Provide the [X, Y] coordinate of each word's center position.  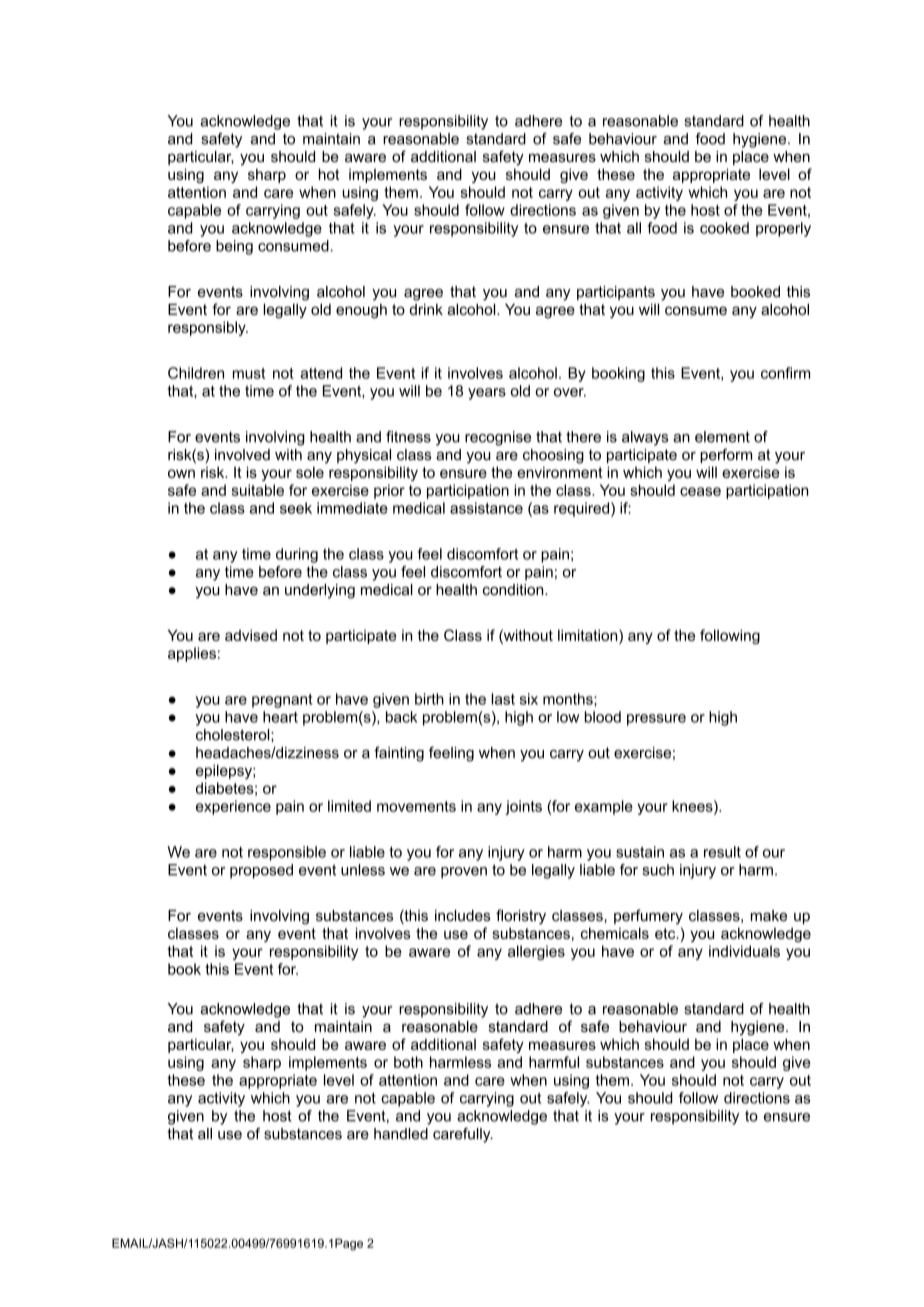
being [234, 247]
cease [700, 491]
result [722, 852]
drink [426, 309]
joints [523, 807]
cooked [724, 228]
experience [233, 807]
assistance [486, 508]
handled [401, 1134]
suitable [258, 490]
